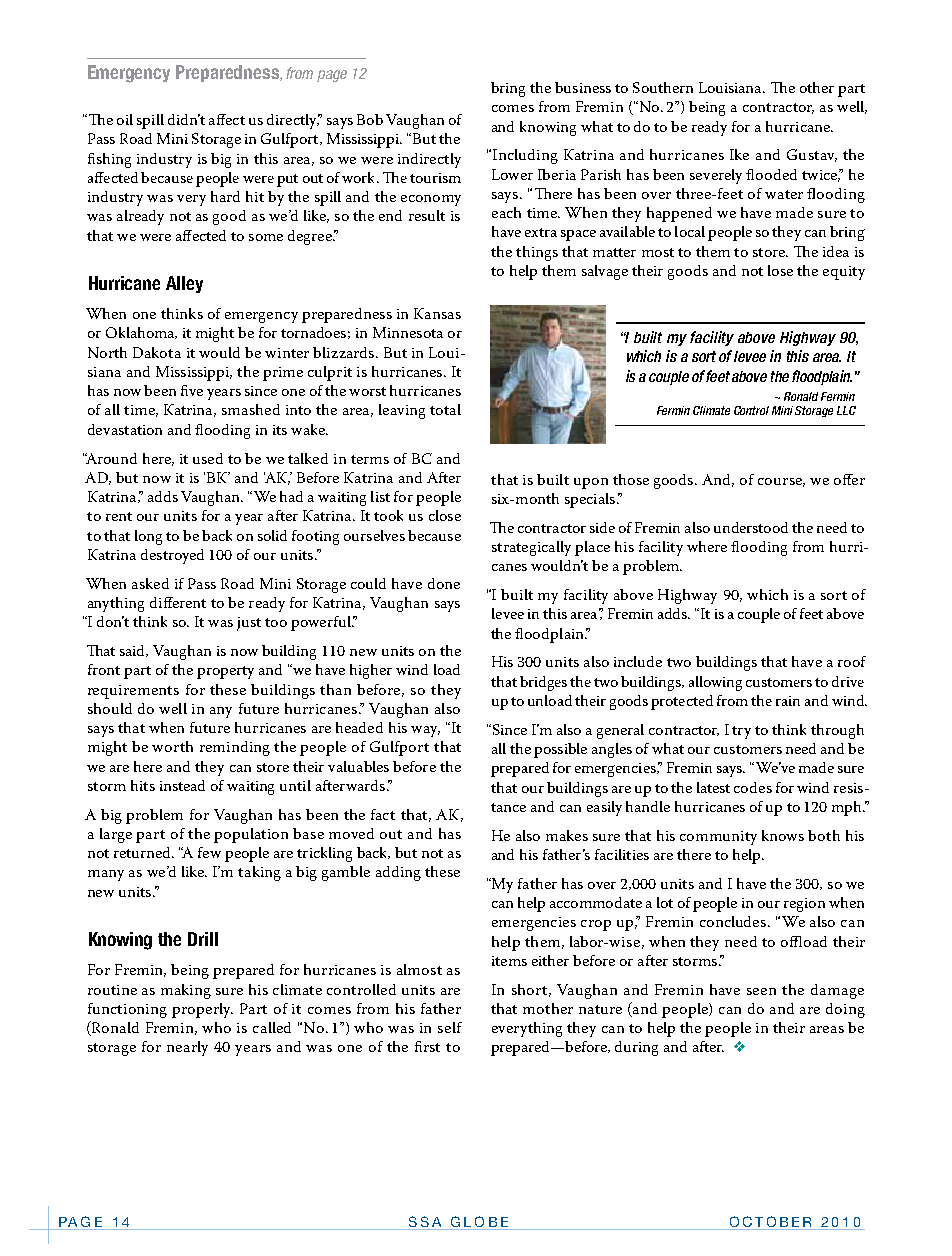  Describe the element at coordinates (202, 1010) in the page. I see `properly` at that location.
